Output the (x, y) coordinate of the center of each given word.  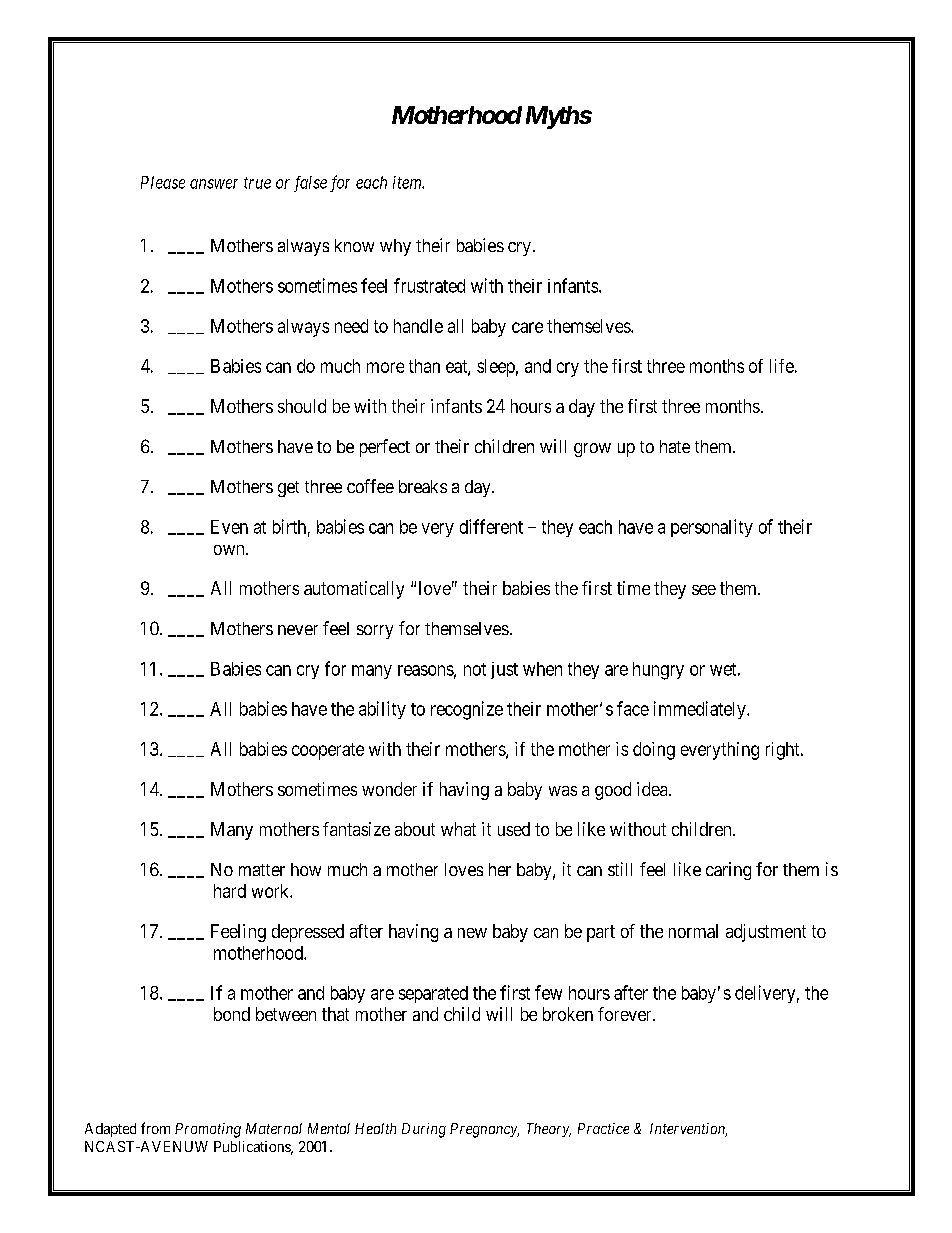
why (395, 247)
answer (214, 184)
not (475, 669)
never (298, 630)
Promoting (208, 1130)
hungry (658, 671)
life (782, 366)
